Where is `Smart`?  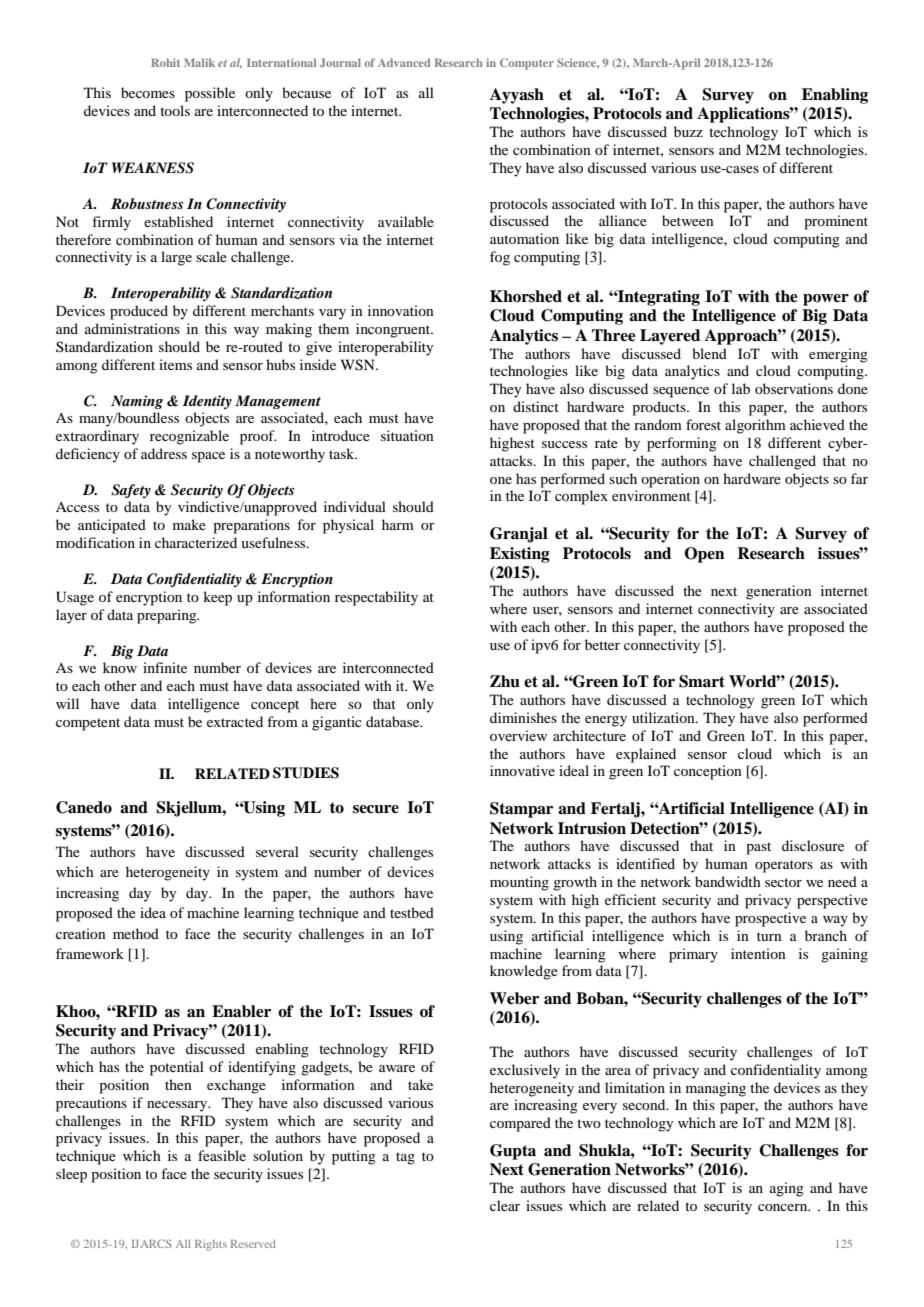
Smart is located at coordinates (702, 681).
